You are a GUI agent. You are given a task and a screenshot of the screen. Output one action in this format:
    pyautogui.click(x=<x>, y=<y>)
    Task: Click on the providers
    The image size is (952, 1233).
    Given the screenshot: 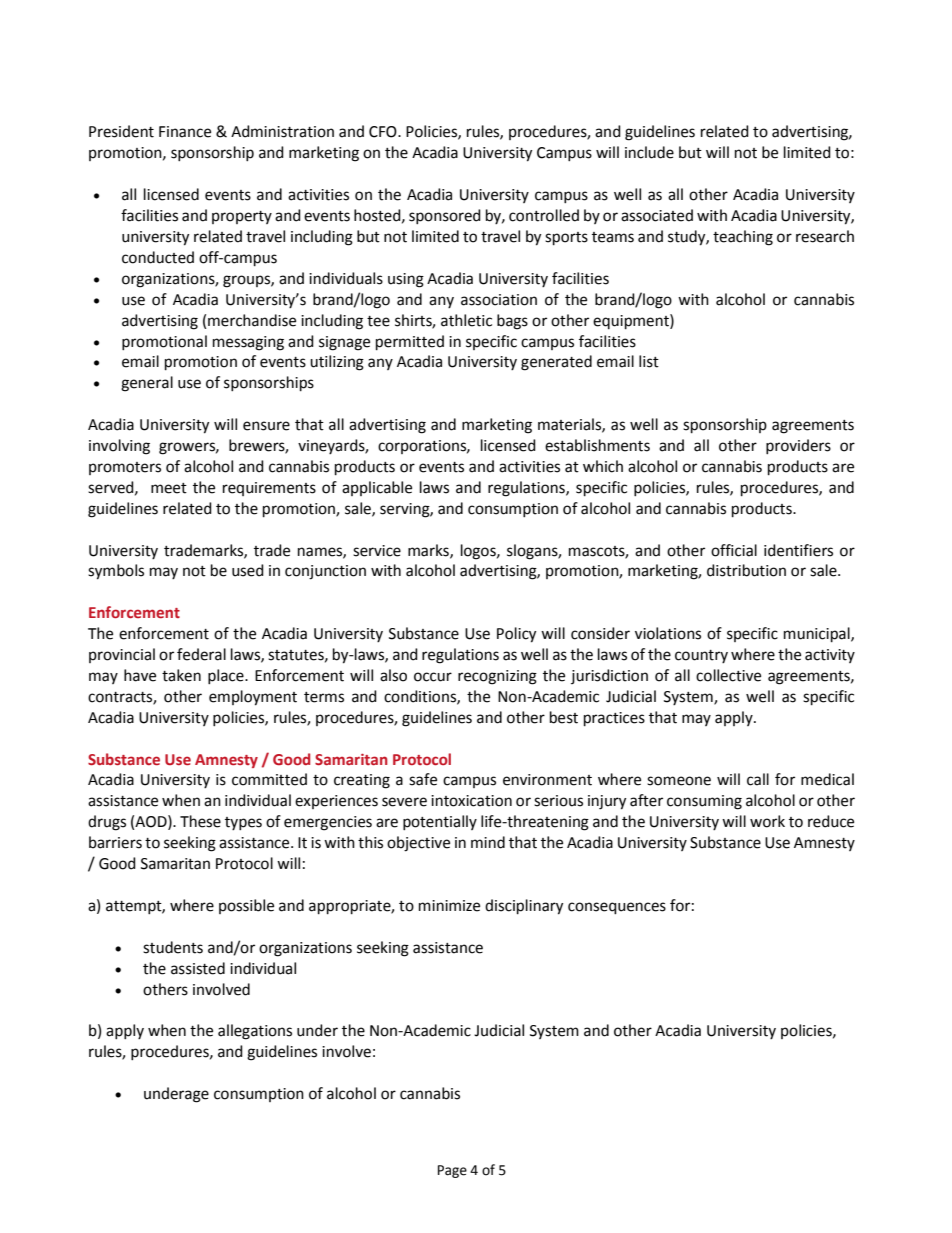 What is the action you would take?
    pyautogui.click(x=798, y=446)
